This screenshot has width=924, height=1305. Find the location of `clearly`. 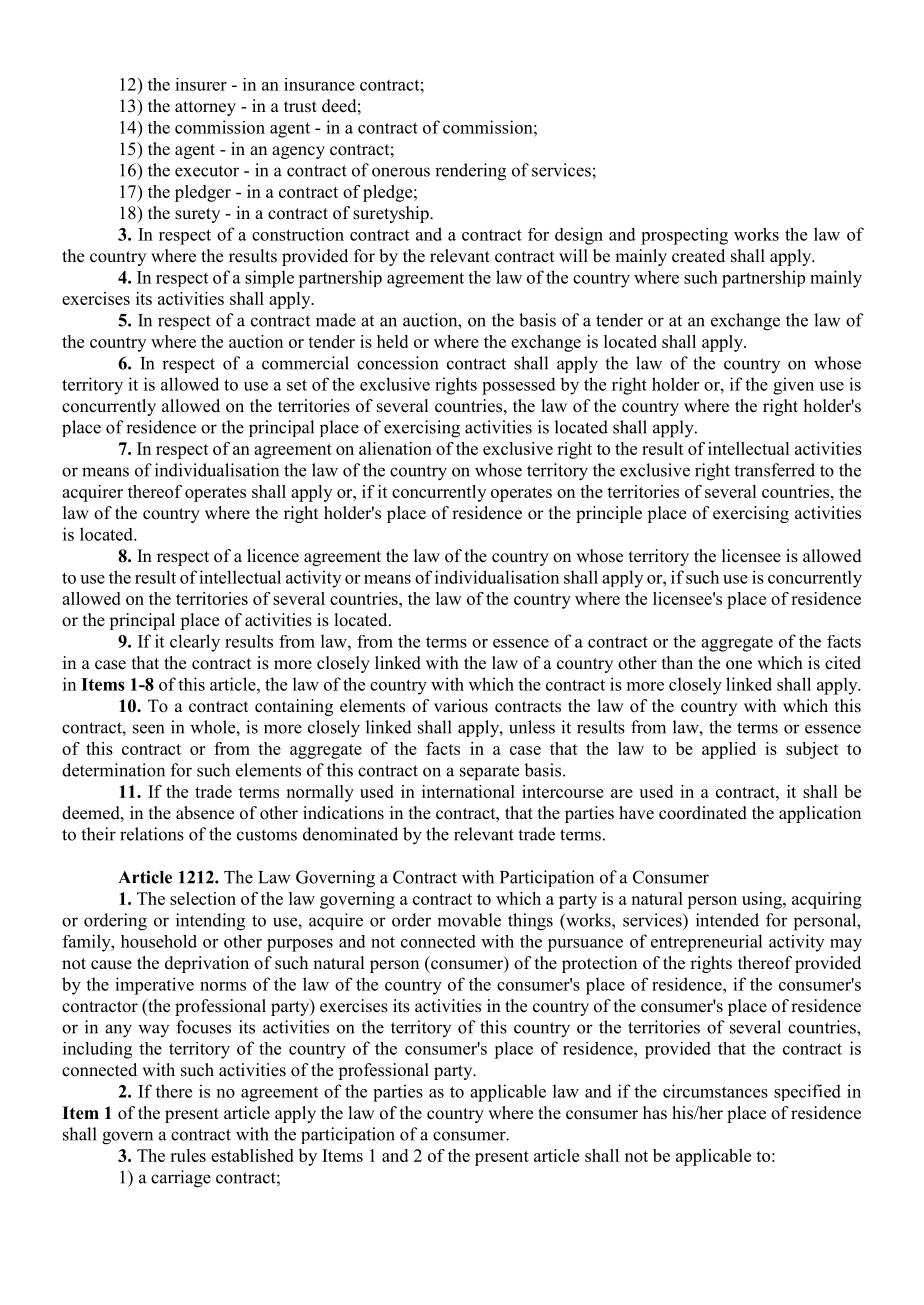

clearly is located at coordinates (195, 643).
